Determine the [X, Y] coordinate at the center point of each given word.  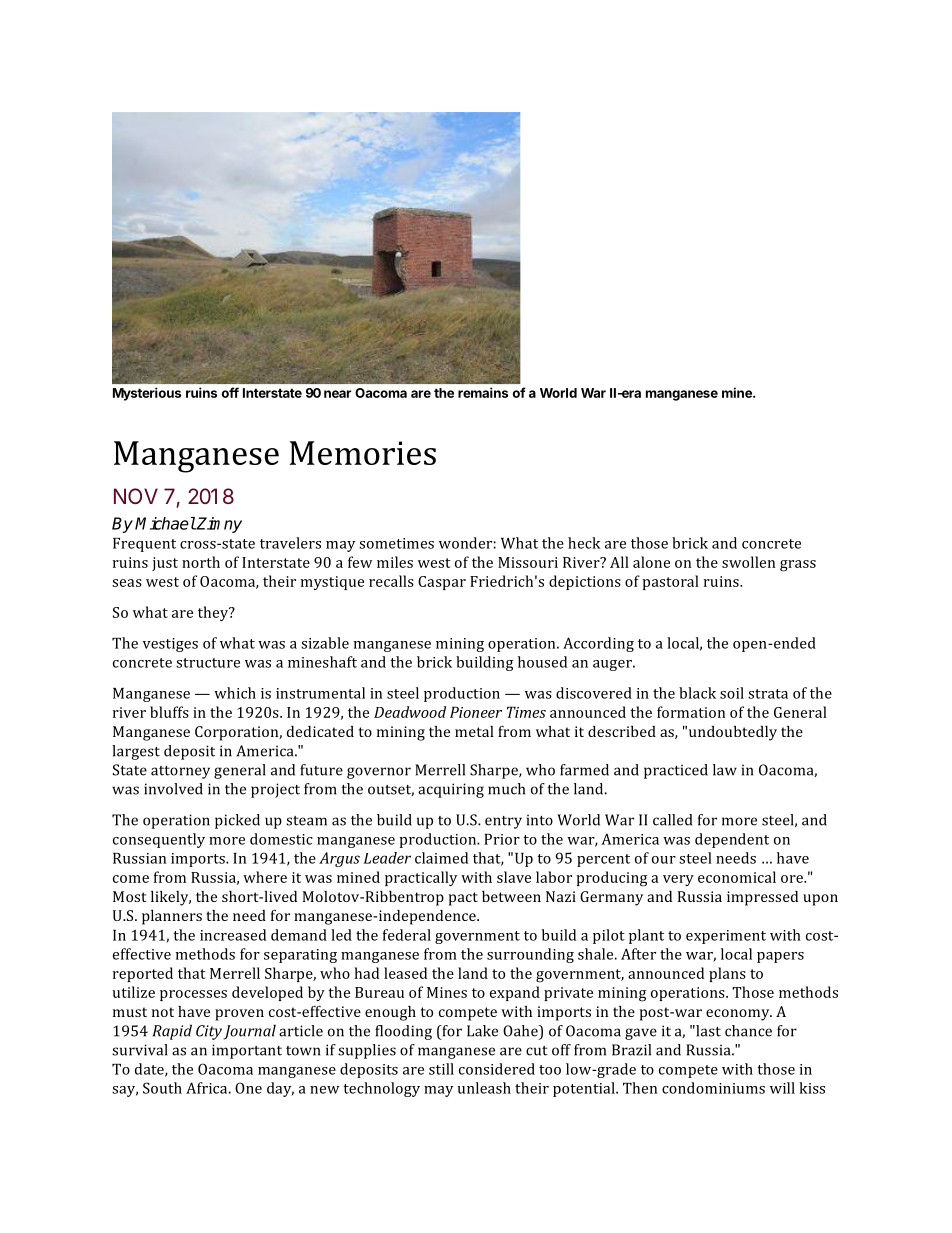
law [725, 770]
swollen [748, 562]
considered [497, 1069]
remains [483, 392]
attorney [180, 772]
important [247, 1051]
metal [474, 731]
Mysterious [147, 394]
